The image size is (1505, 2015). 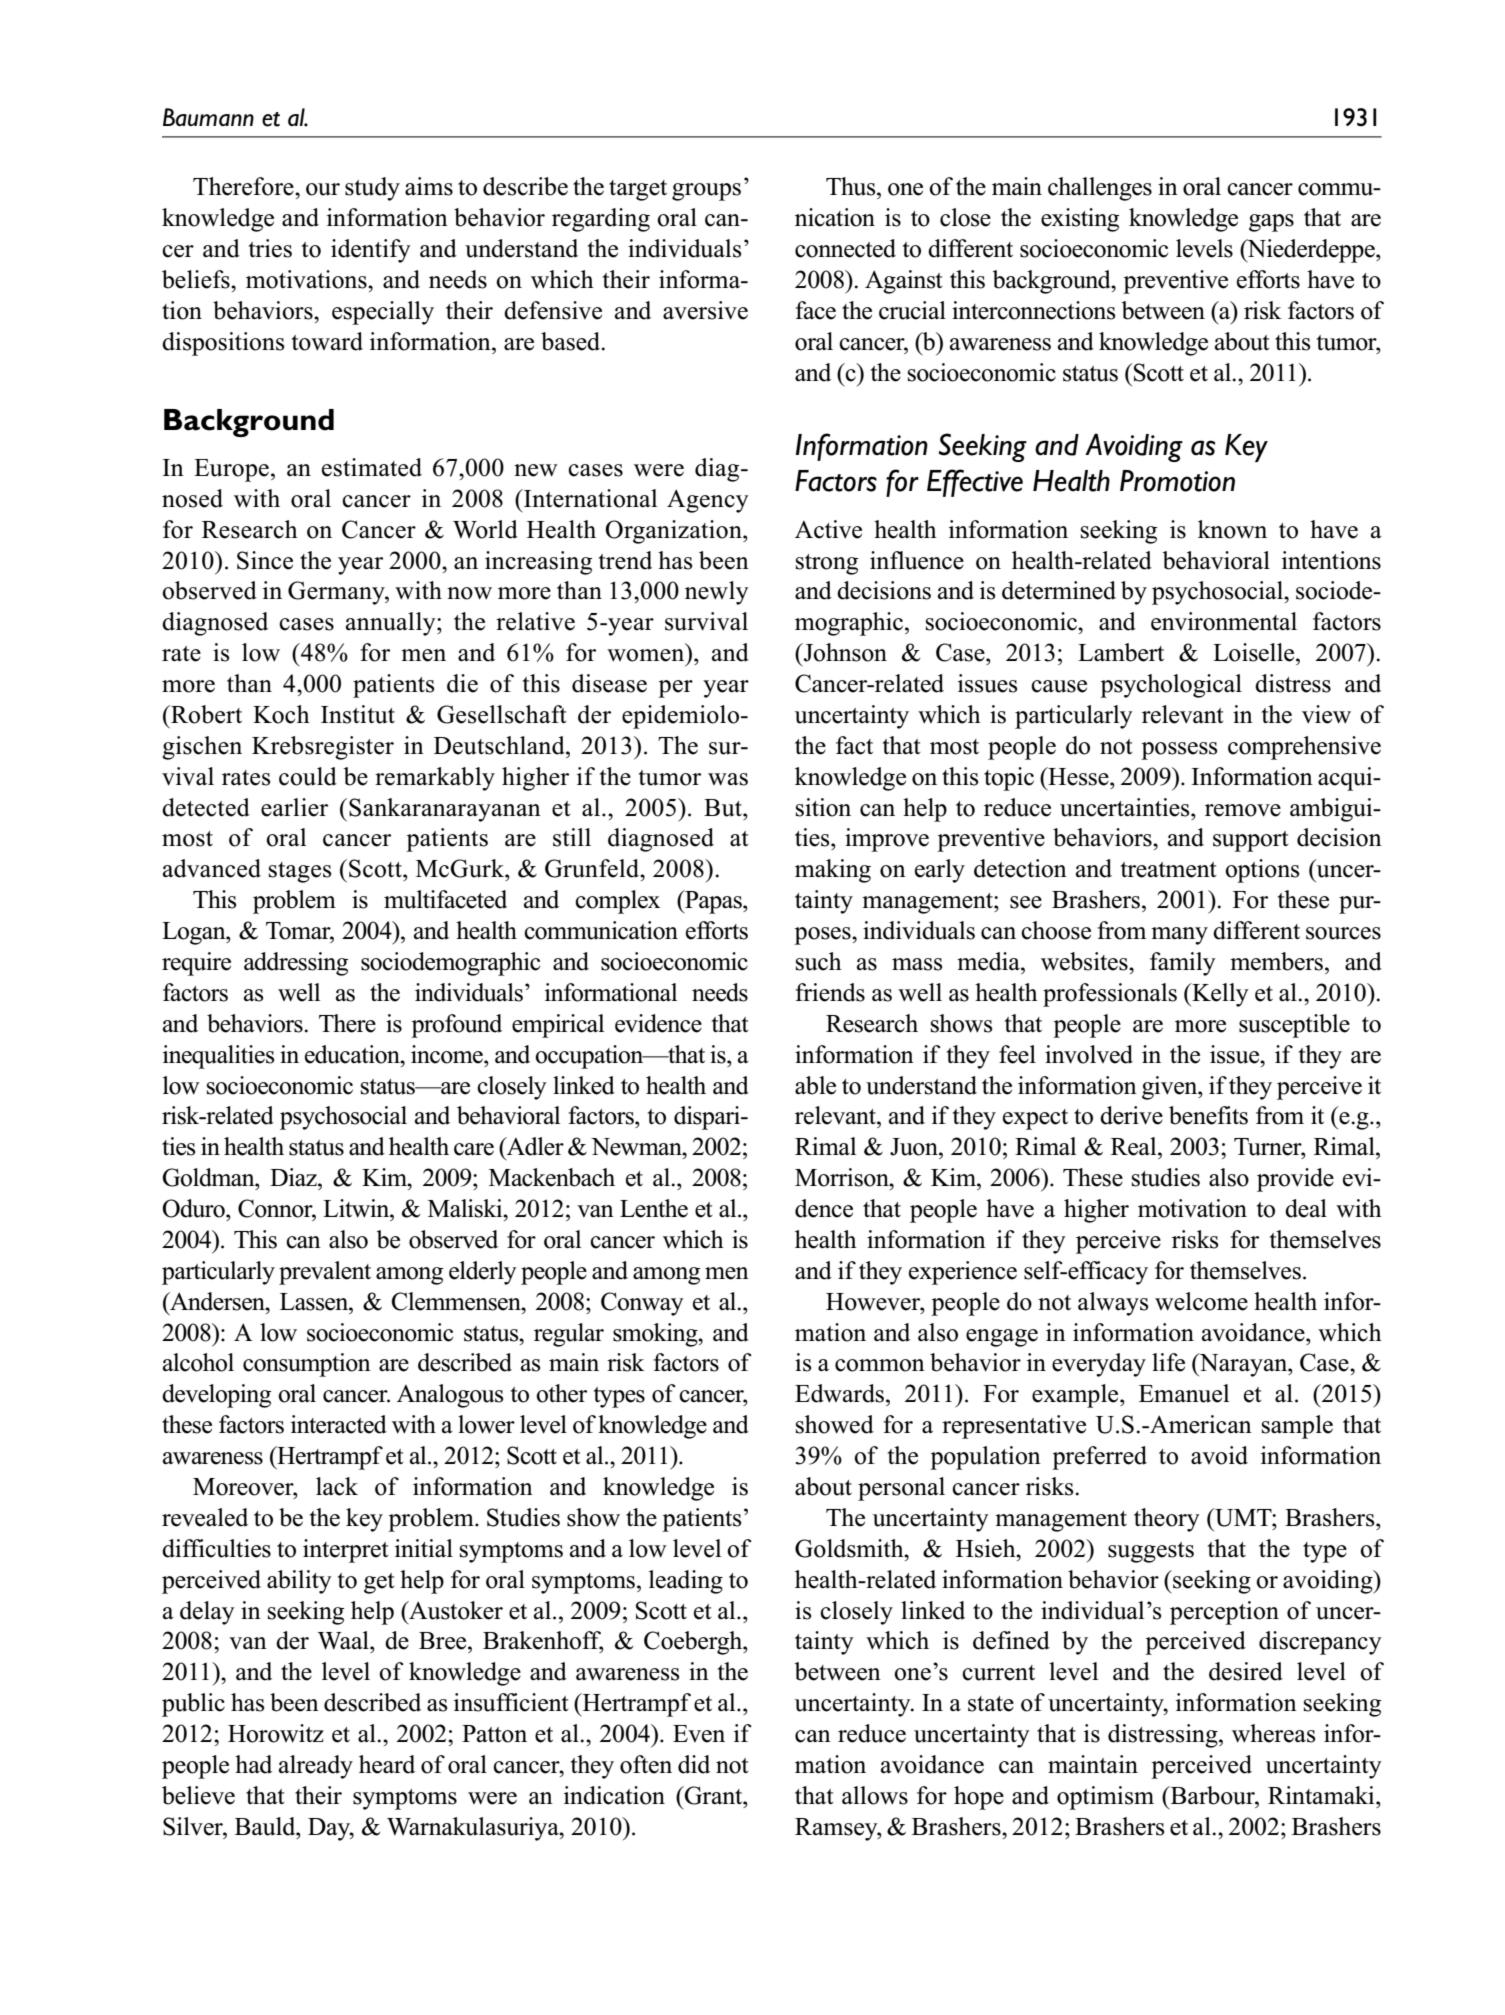 What do you see at coordinates (841, 1393) in the screenshot?
I see `Edwards` at bounding box center [841, 1393].
